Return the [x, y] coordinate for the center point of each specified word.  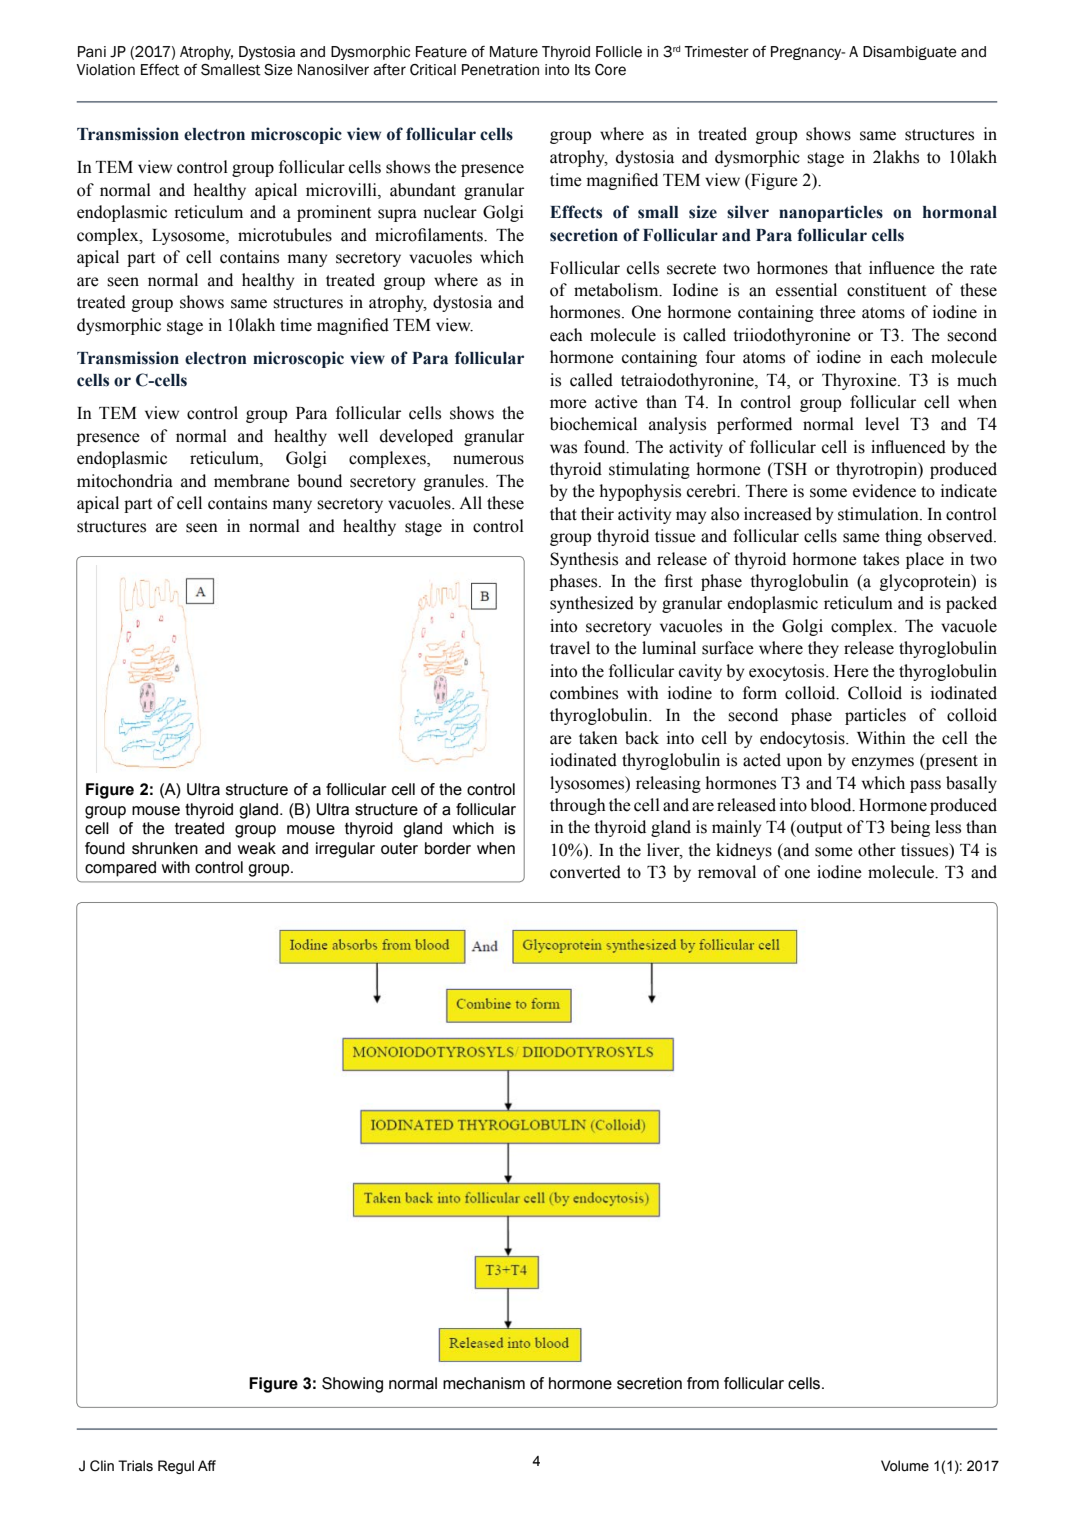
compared [120, 869]
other [877, 850]
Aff [207, 1465]
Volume [905, 1466]
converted [585, 872]
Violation [105, 70]
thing [903, 537]
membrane [252, 481]
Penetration [500, 70]
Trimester [716, 52]
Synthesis [584, 560]
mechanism [484, 1383]
